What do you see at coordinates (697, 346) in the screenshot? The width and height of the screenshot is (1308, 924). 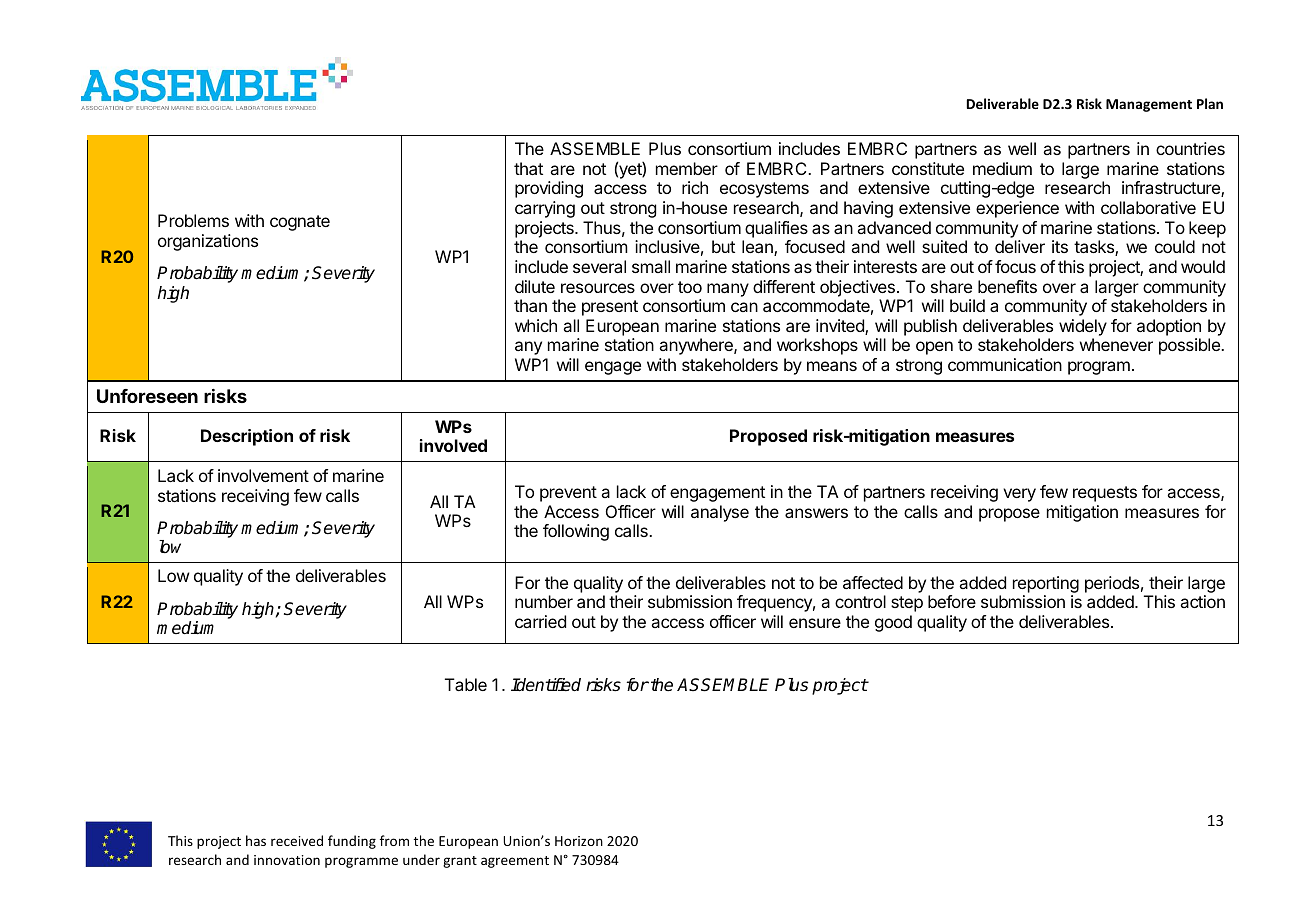 I see `anywhere` at bounding box center [697, 346].
